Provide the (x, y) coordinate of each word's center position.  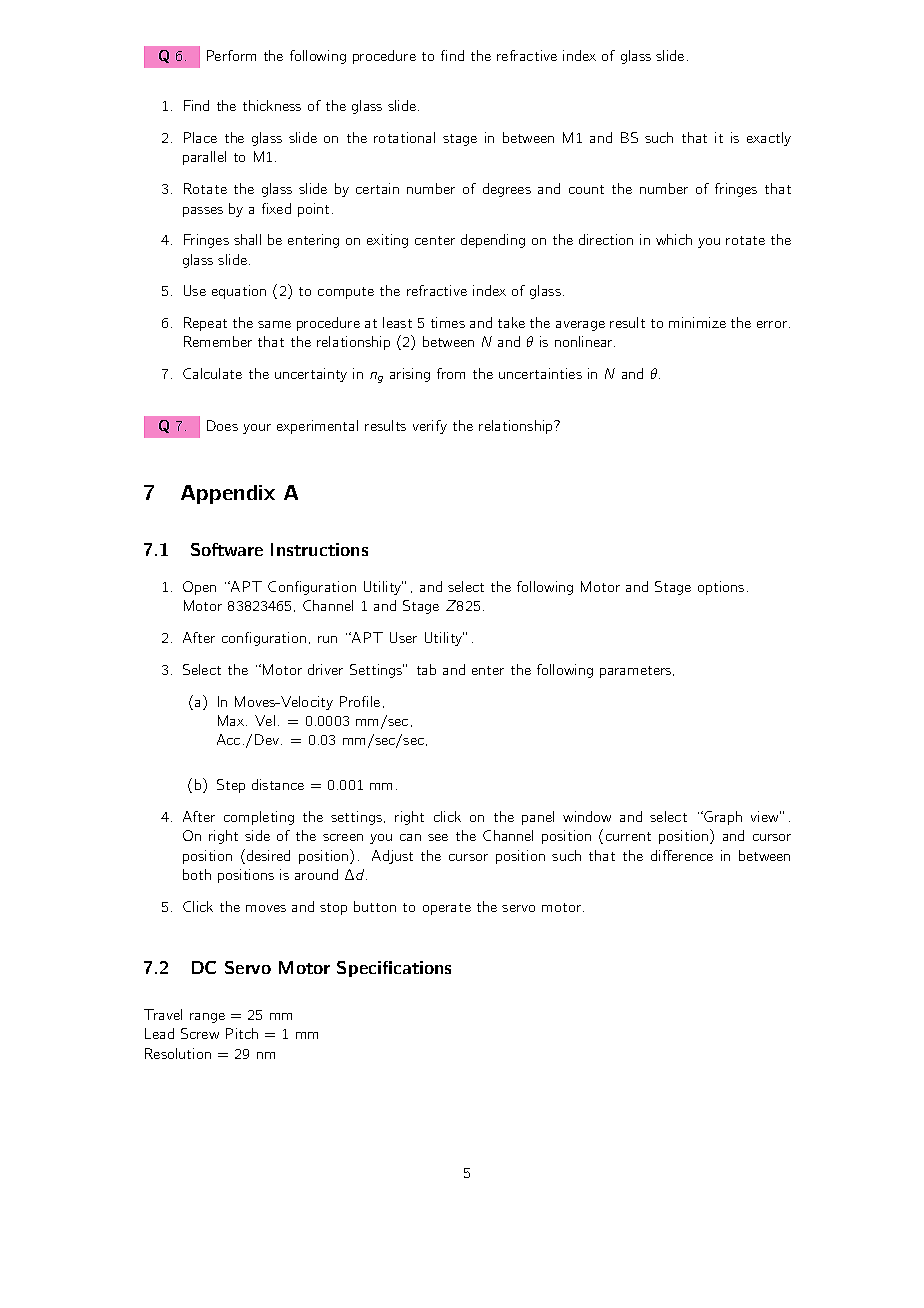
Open (199, 588)
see (438, 837)
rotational (404, 137)
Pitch (242, 1033)
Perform (231, 55)
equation (239, 292)
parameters (637, 672)
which (674, 239)
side (257, 835)
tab (426, 669)
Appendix (228, 494)
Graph (722, 818)
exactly (769, 139)
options (721, 588)
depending (493, 241)
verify (430, 427)
